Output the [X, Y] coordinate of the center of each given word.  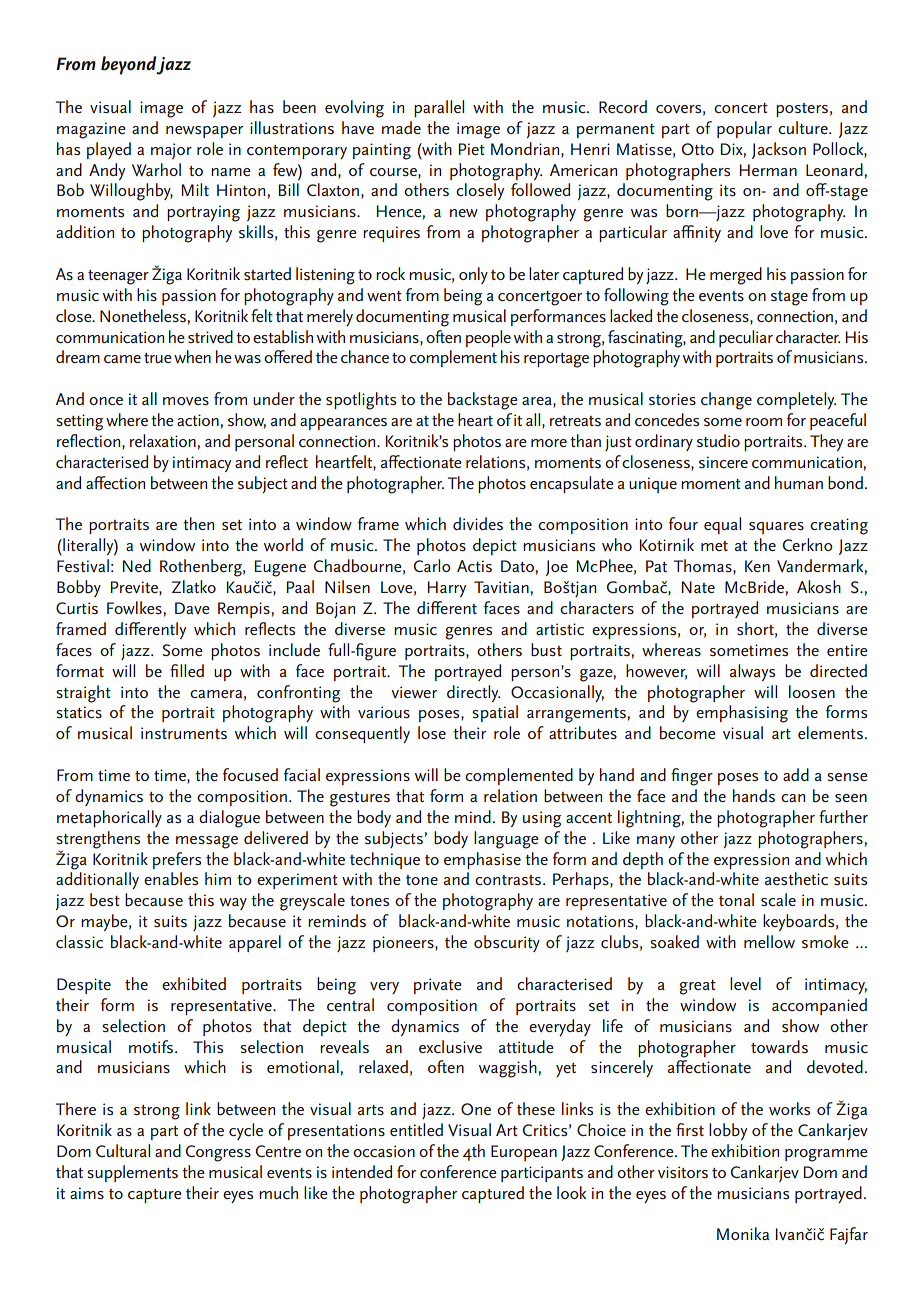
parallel [439, 108]
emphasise [482, 860]
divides [478, 523]
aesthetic [796, 878]
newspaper [204, 132]
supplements [132, 1173]
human [799, 482]
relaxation [163, 440]
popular [744, 129]
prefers [177, 860]
